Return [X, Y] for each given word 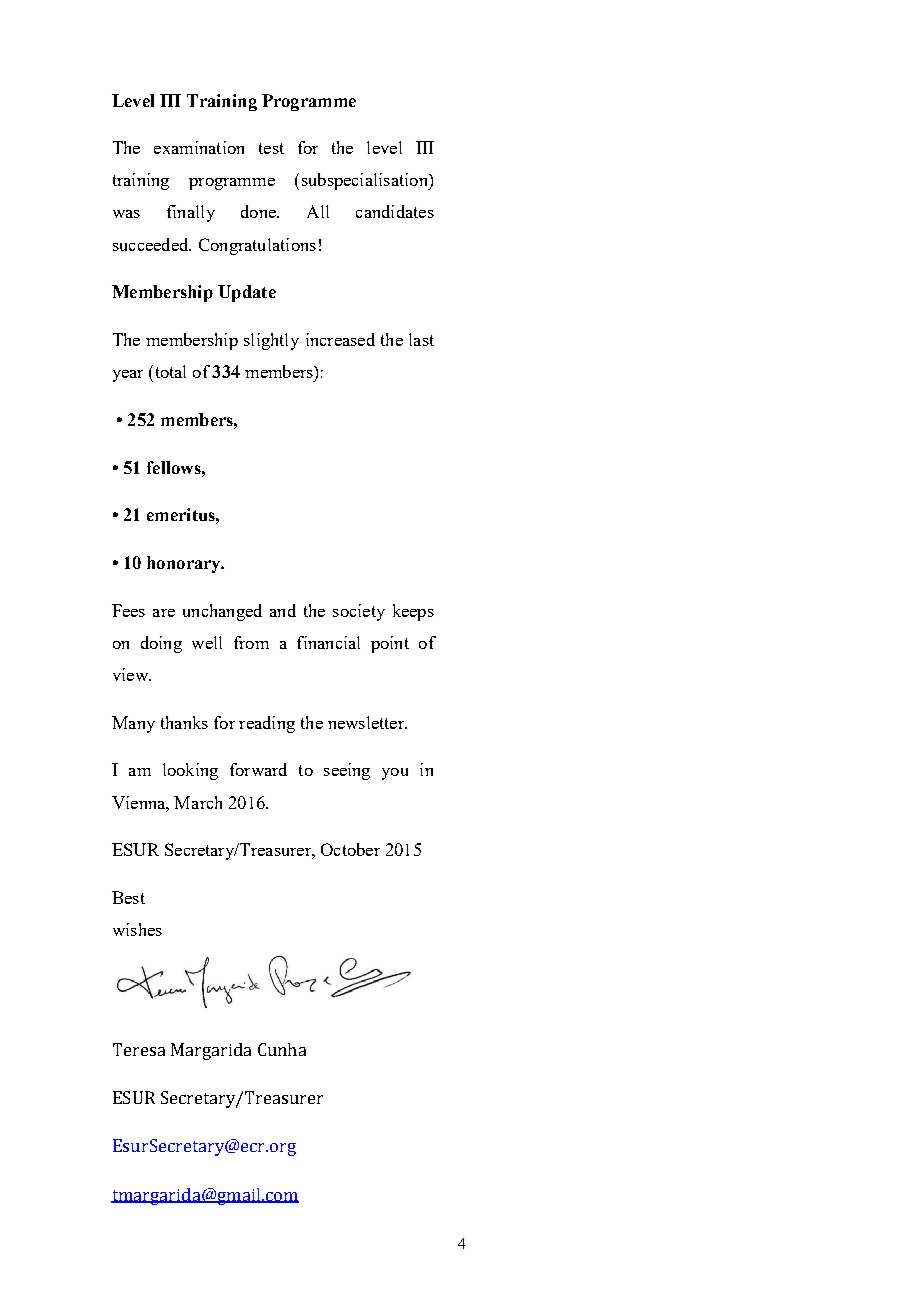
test [271, 148]
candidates [395, 211]
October [350, 849]
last [421, 339]
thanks [184, 722]
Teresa [139, 1049]
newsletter [367, 722]
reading [267, 724]
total [169, 371]
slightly [271, 341]
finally [191, 213]
